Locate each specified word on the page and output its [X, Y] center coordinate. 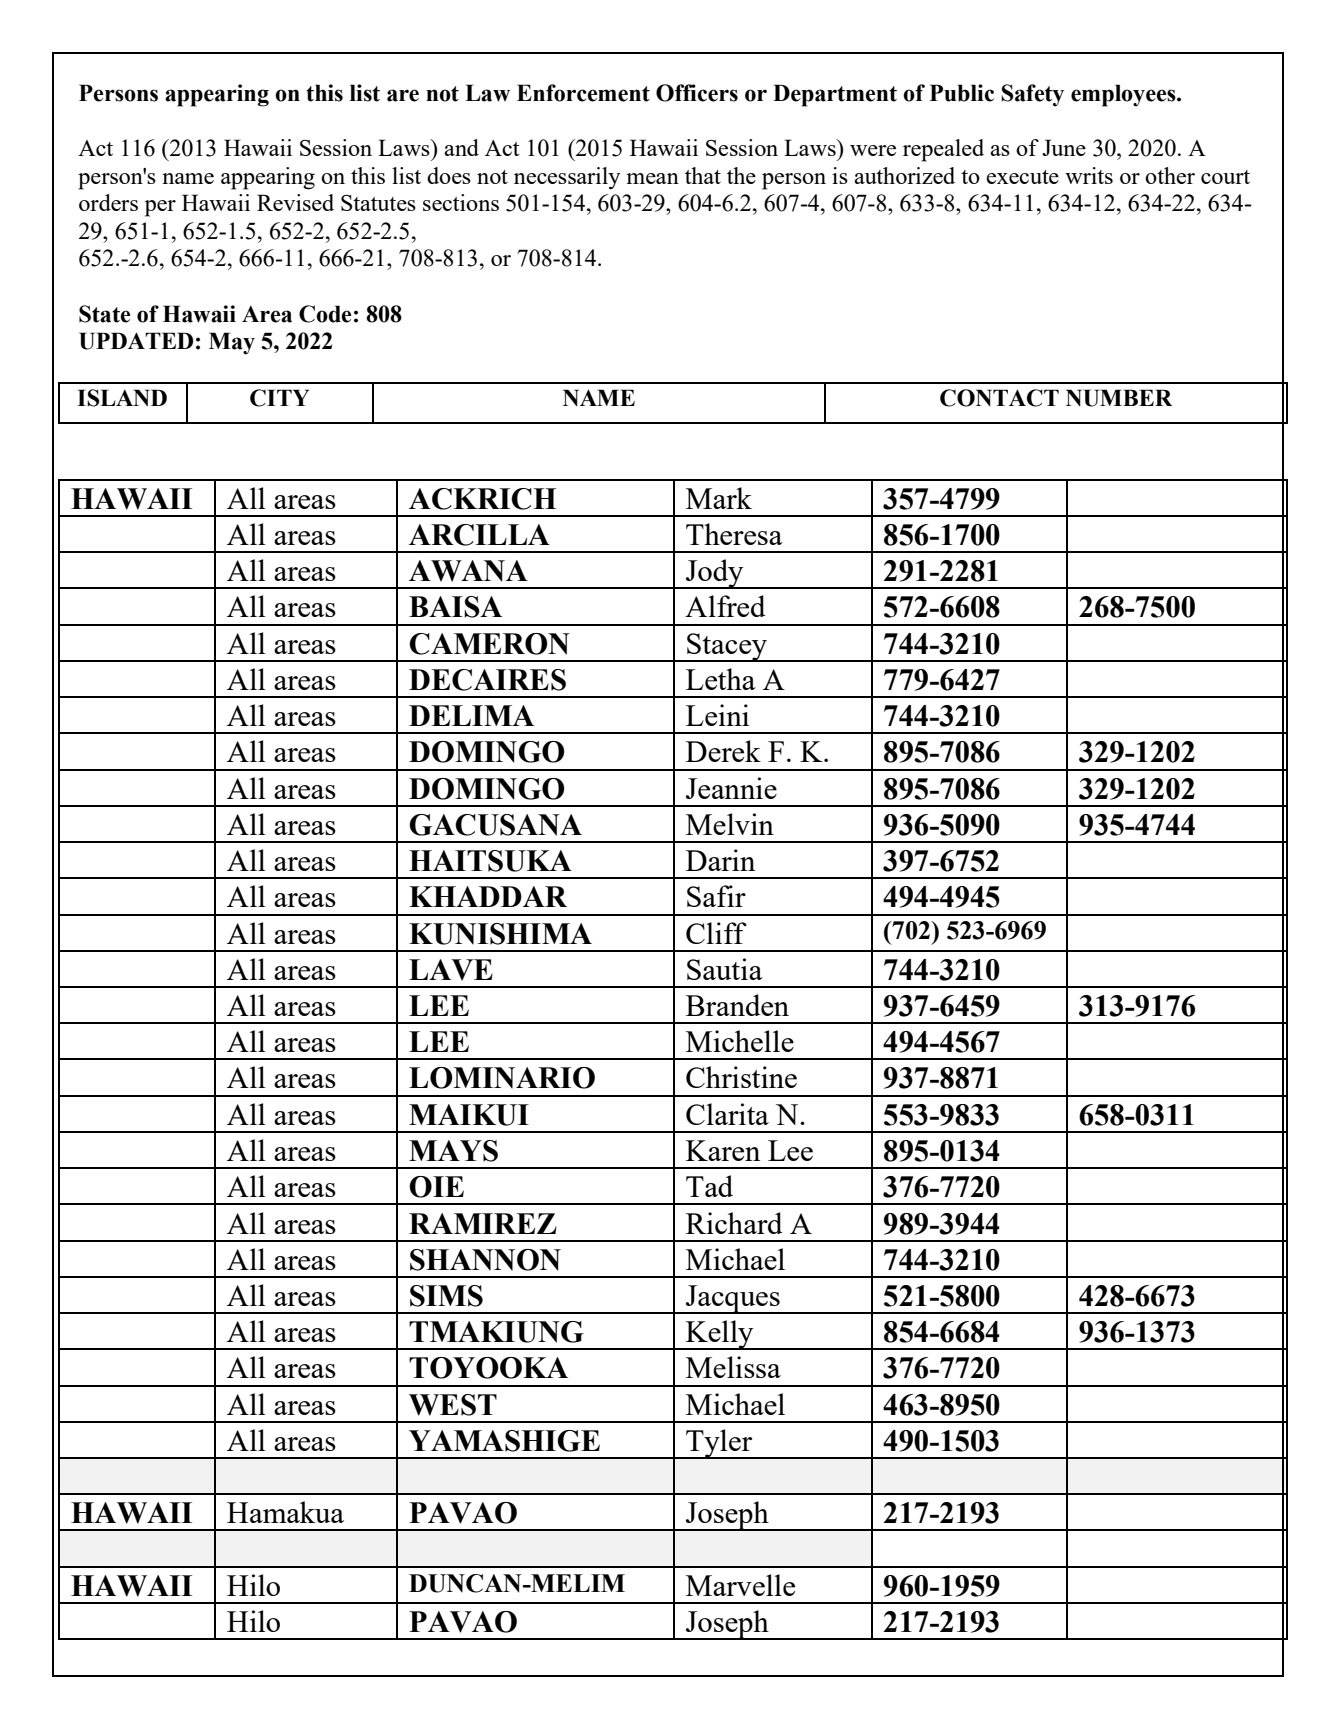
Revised [295, 202]
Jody [715, 574]
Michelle [740, 1041]
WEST [453, 1405]
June [1064, 147]
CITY [279, 398]
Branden [737, 1005]
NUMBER [1119, 398]
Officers [697, 93]
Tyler [719, 1444]
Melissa [733, 1367]
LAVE [451, 970]
